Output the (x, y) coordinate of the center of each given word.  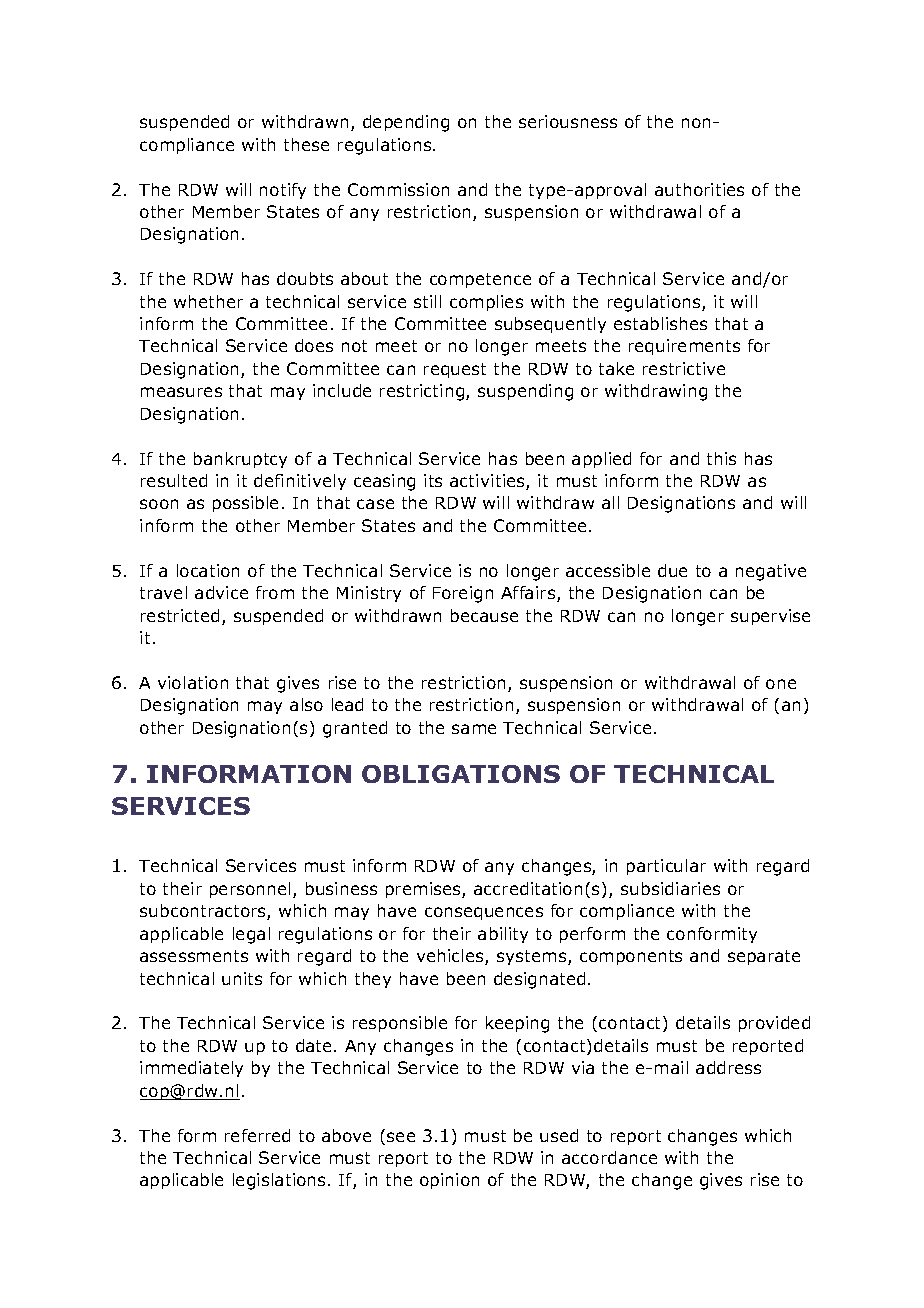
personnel (250, 890)
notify (283, 191)
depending (406, 123)
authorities (699, 189)
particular (666, 867)
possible (245, 504)
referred (257, 1135)
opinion (449, 1181)
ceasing (384, 482)
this (721, 458)
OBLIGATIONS (461, 774)
